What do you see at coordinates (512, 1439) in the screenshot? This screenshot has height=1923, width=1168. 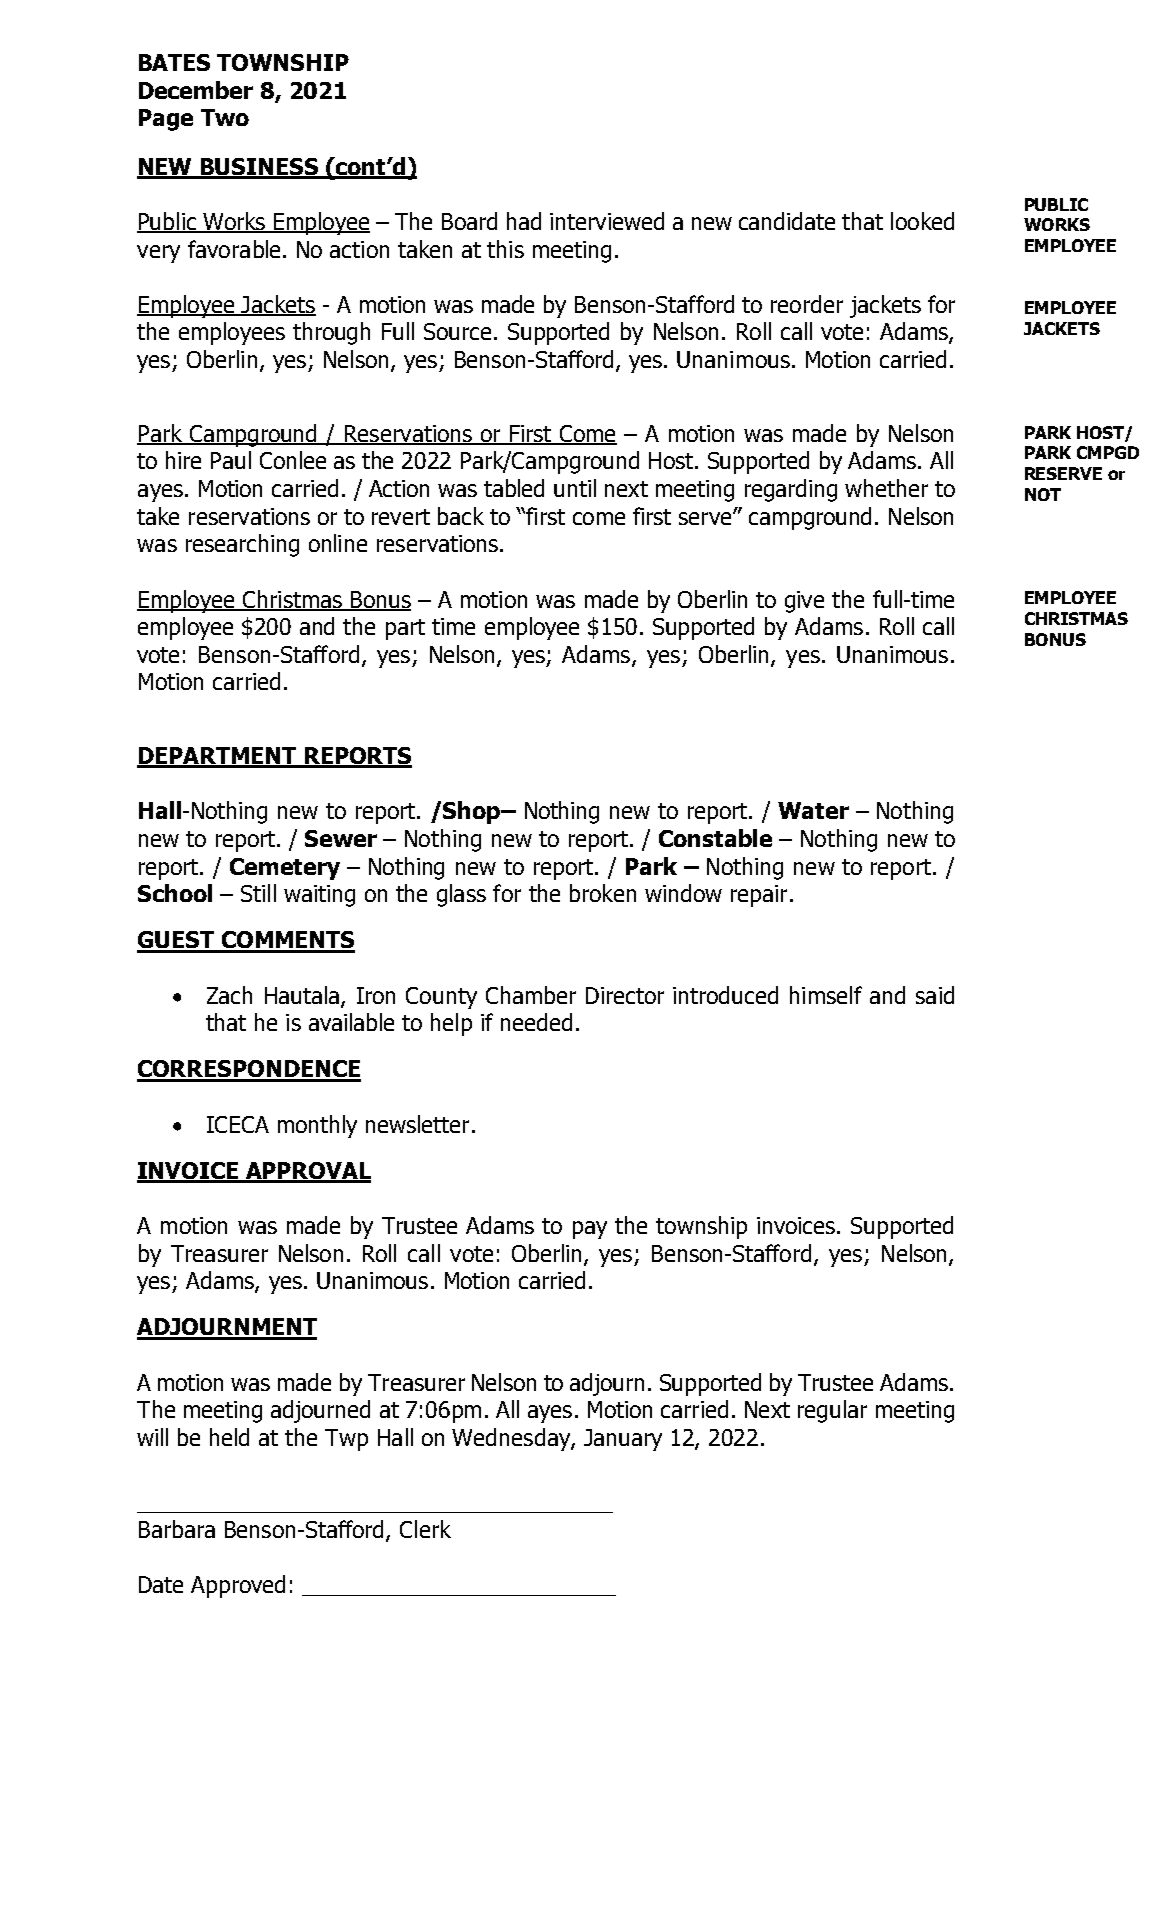 I see `Wednesday` at bounding box center [512, 1439].
